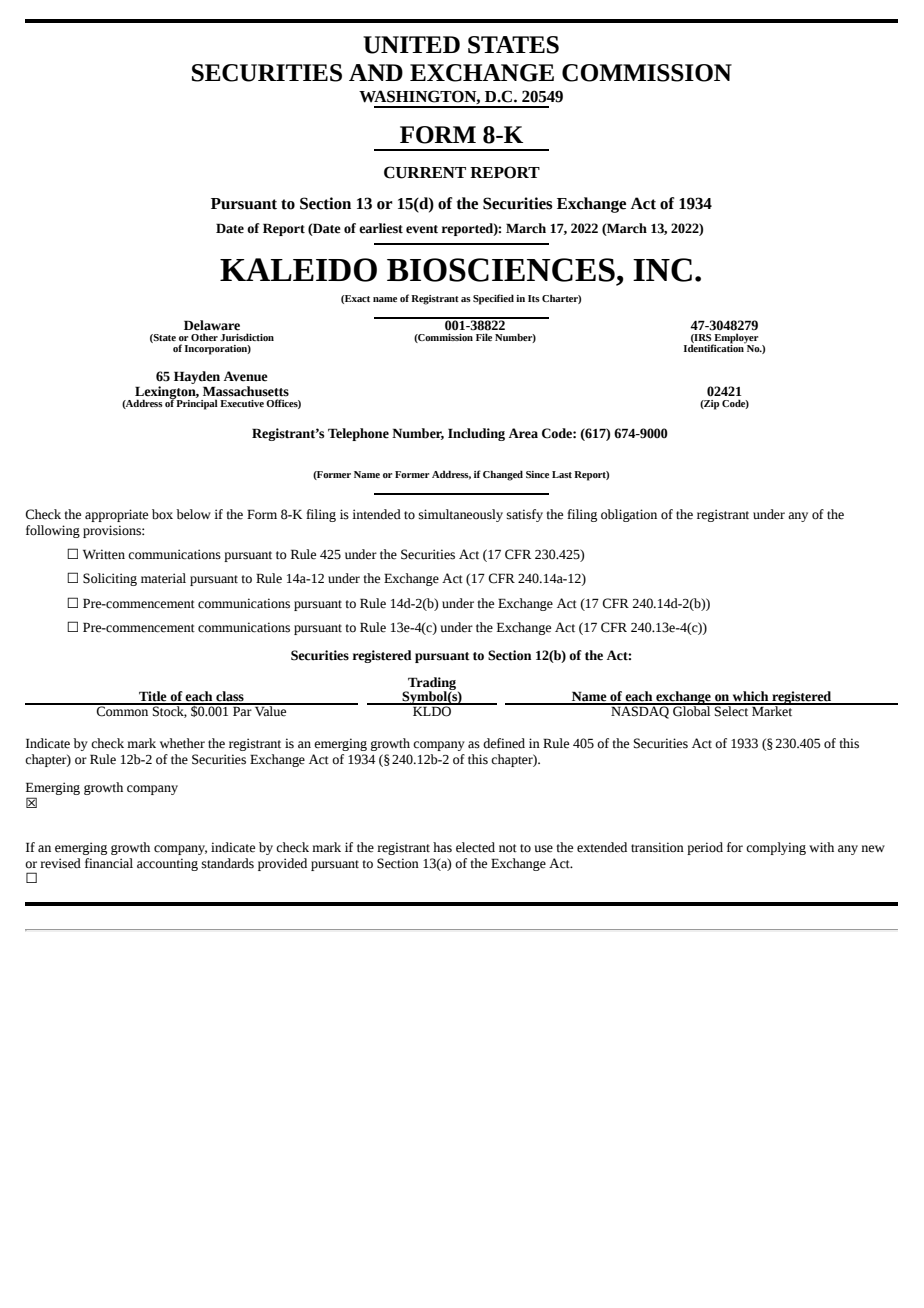 This page has width=924, height=1308. Describe the element at coordinates (411, 45) in the page. I see `UNITED` at that location.
